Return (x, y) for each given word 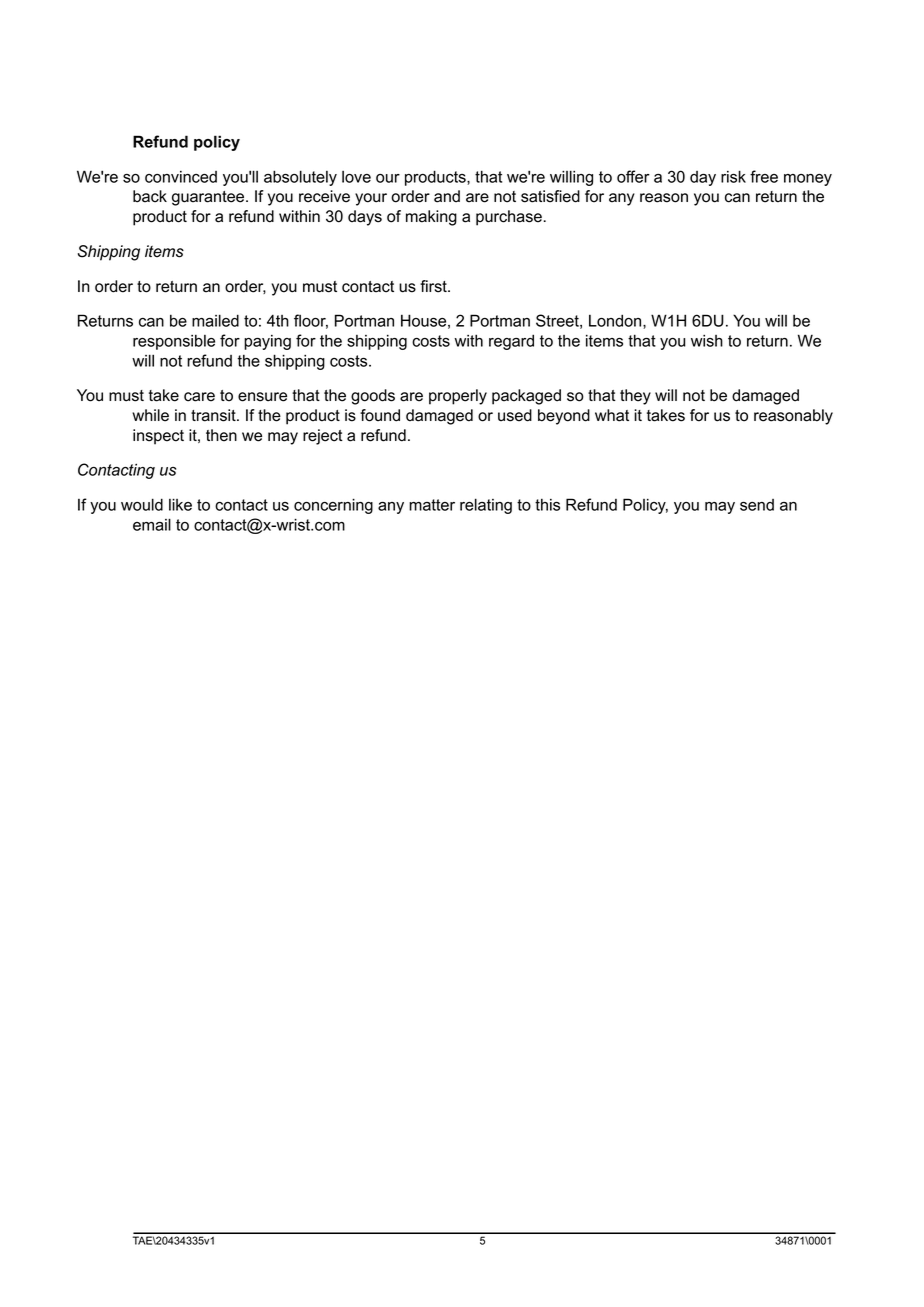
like (180, 504)
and (447, 196)
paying (267, 342)
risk (733, 176)
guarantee (209, 198)
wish (707, 340)
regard (511, 342)
